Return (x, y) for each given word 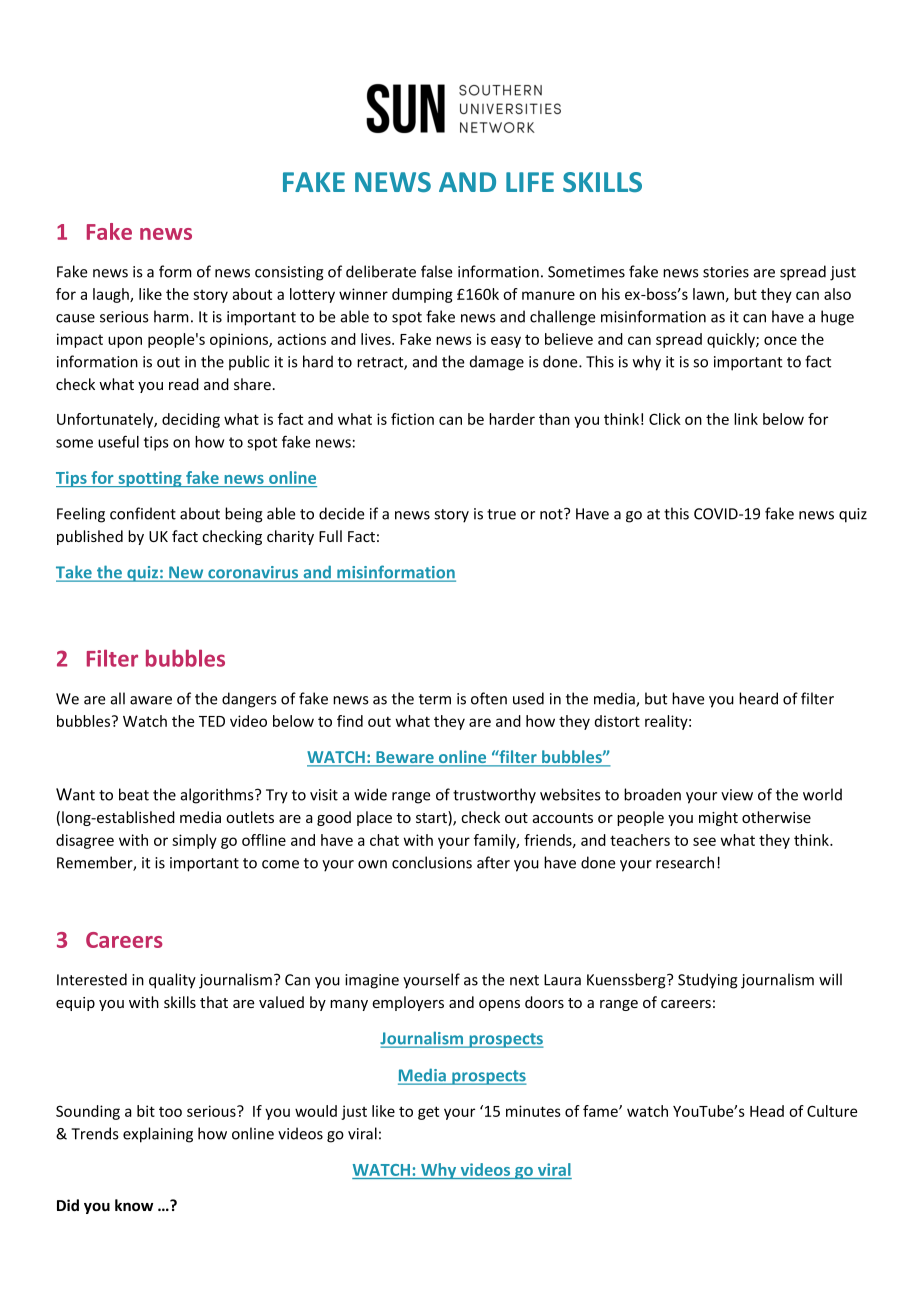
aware (151, 700)
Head (767, 1111)
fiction (412, 419)
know (134, 1205)
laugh (112, 295)
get (428, 1113)
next (524, 980)
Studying (708, 981)
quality (172, 981)
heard (758, 698)
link (746, 419)
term (435, 699)
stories (726, 272)
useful (118, 441)
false (437, 271)
